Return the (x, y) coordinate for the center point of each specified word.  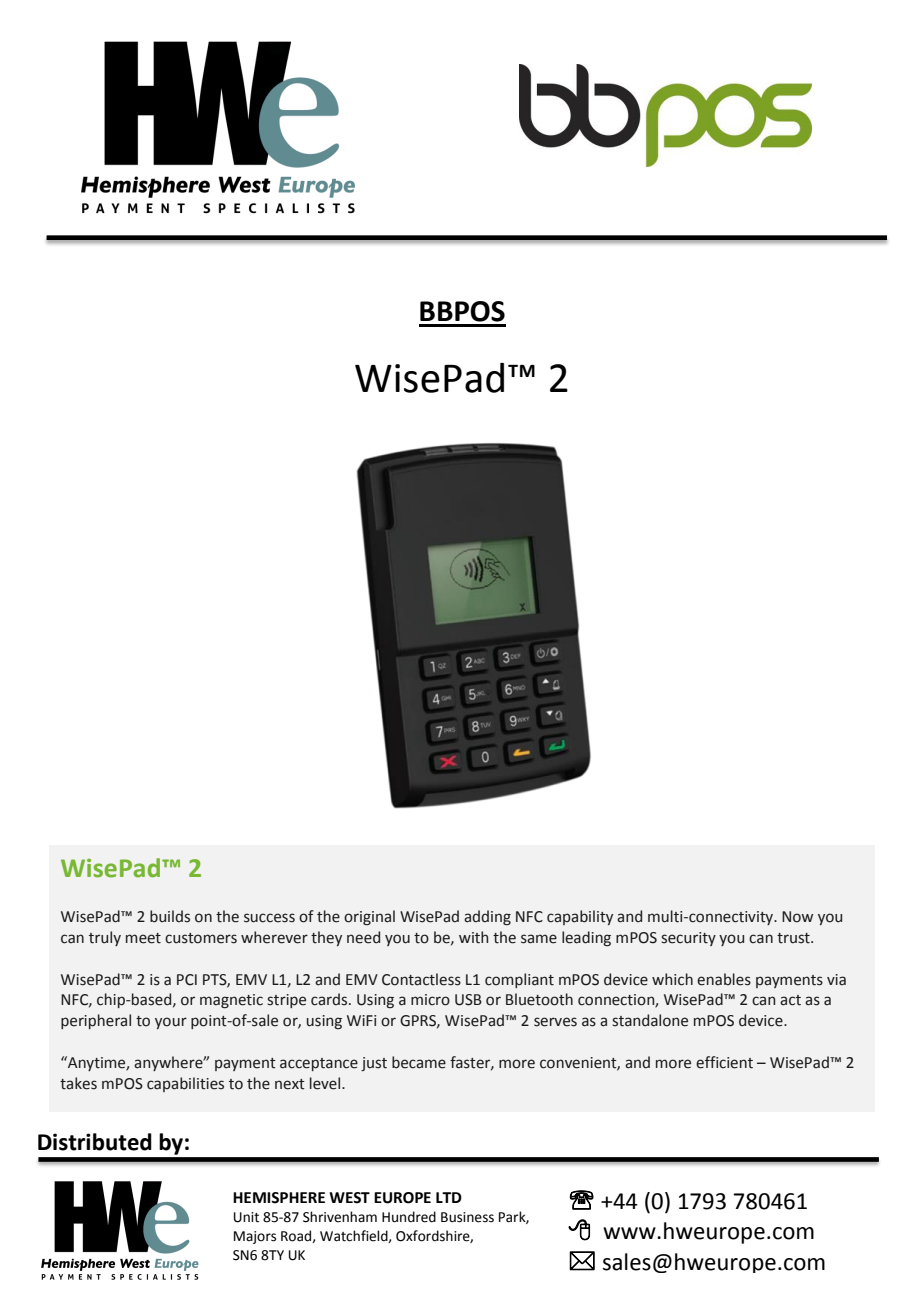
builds (170, 916)
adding (487, 918)
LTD (449, 1197)
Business (467, 1217)
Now (797, 917)
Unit (246, 1217)
